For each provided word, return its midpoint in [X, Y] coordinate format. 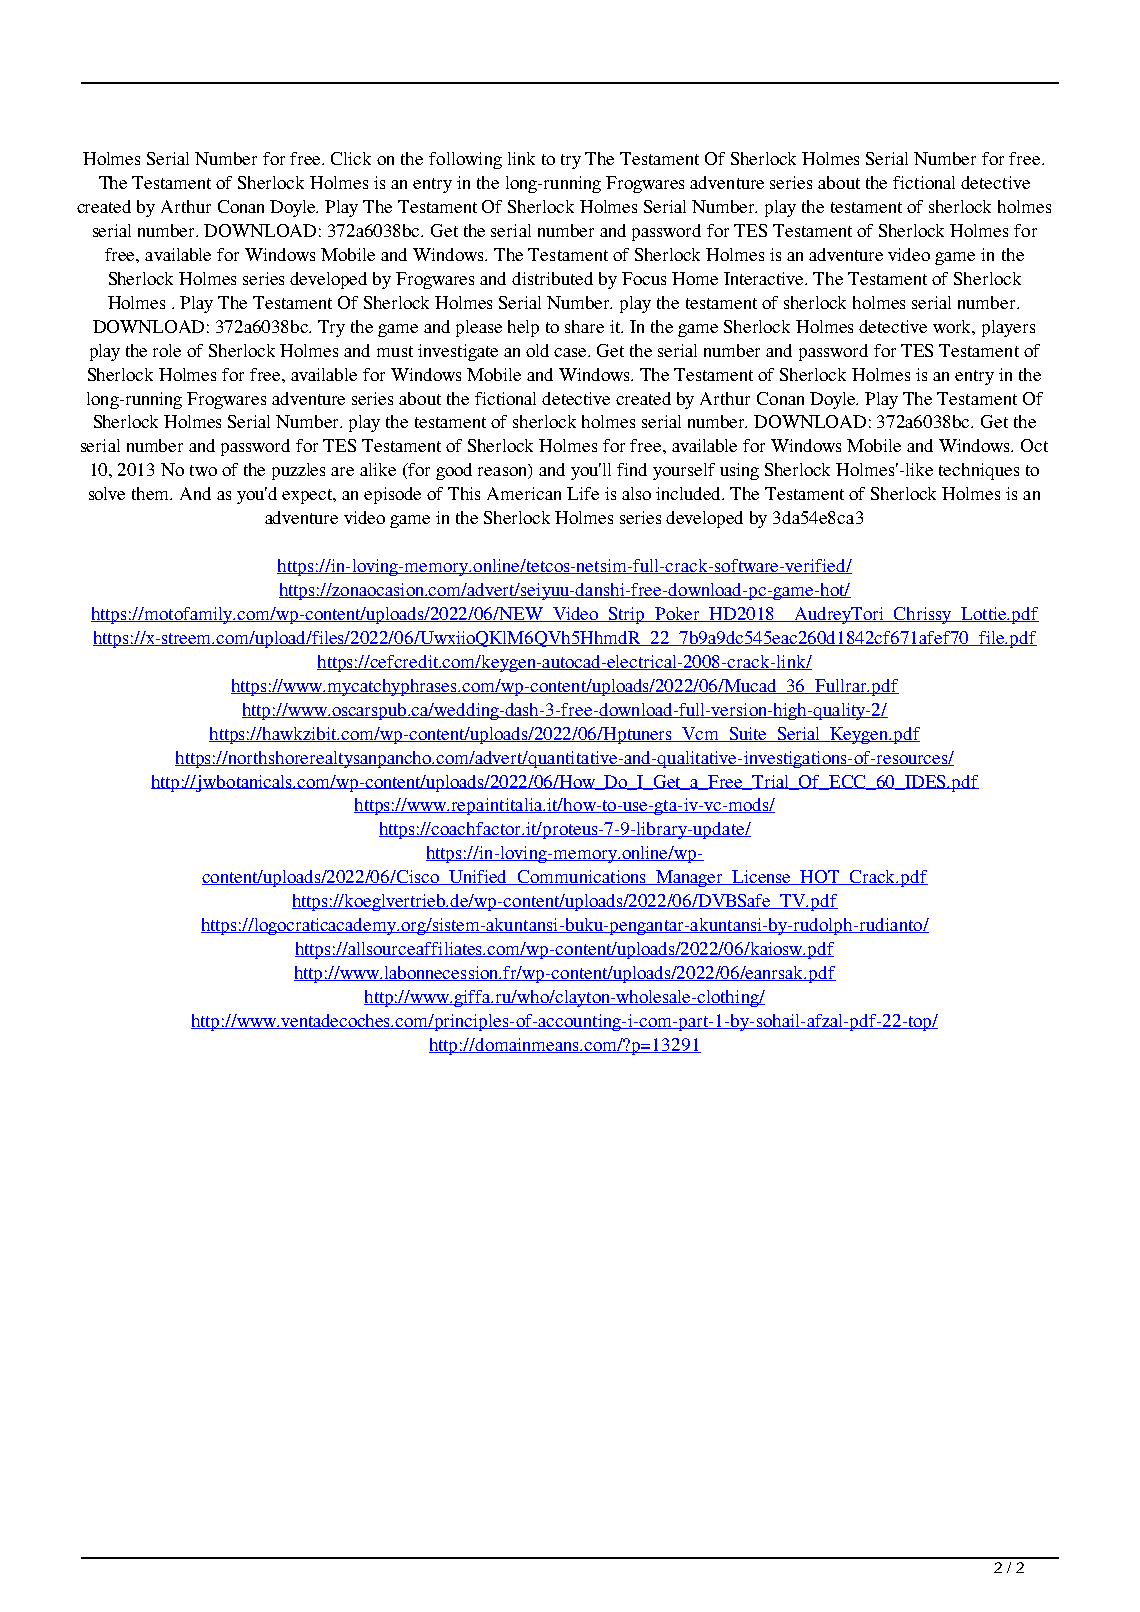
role [167, 350]
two [203, 470]
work [954, 327]
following [465, 160]
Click [351, 158]
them [152, 493]
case [572, 352]
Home [695, 278]
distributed [552, 278]
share [584, 326]
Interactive [765, 278]
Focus [644, 278]
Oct [1034, 445]
